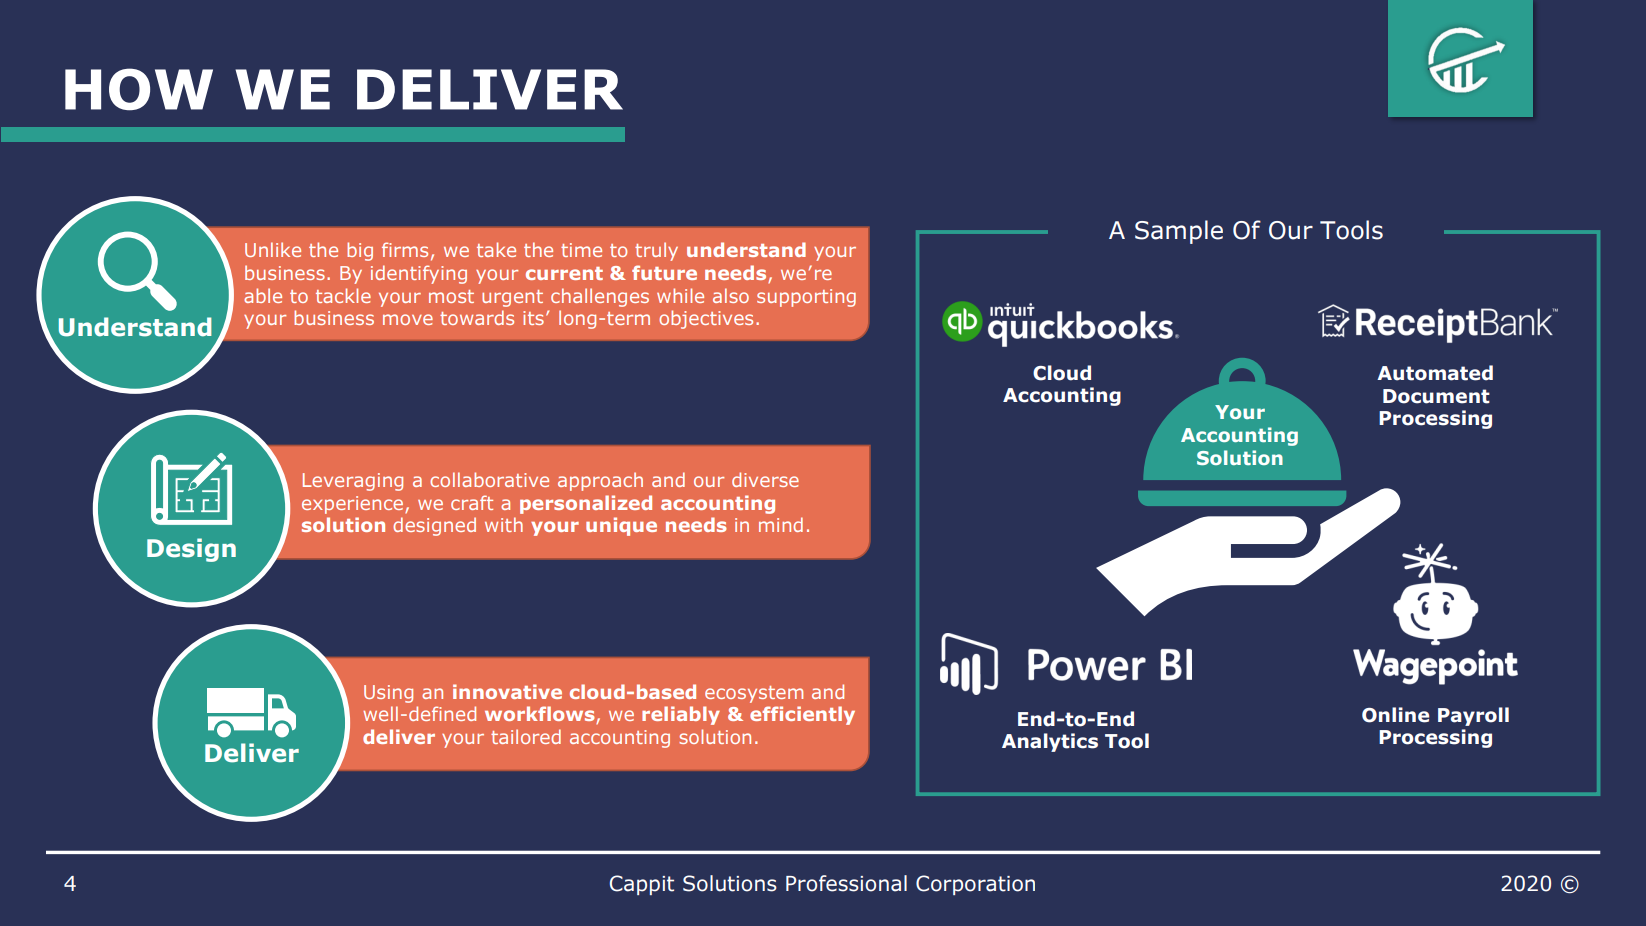 The image size is (1646, 926). What do you see at coordinates (975, 885) in the page?
I see `Corporation` at bounding box center [975, 885].
